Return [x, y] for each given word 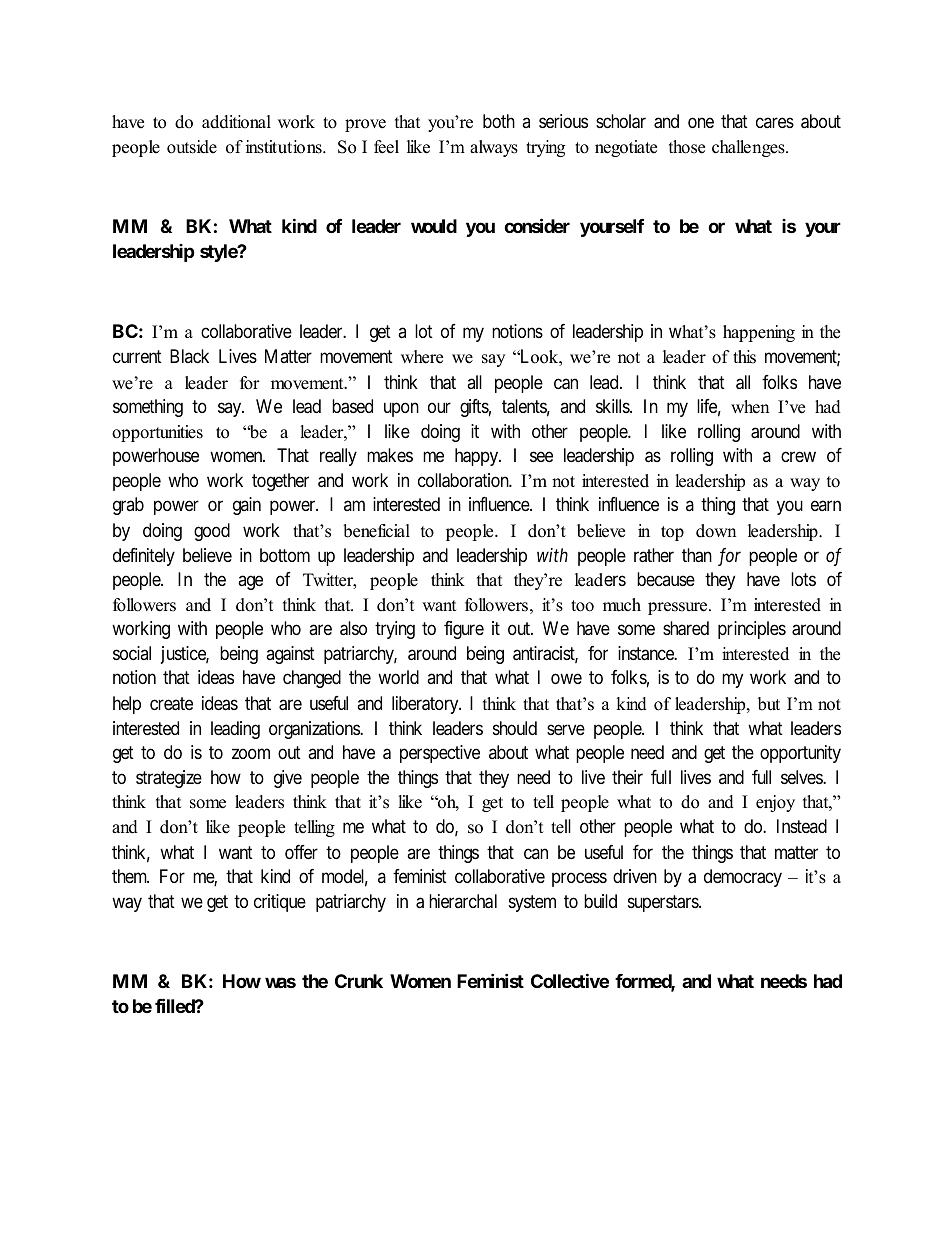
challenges [749, 148]
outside [192, 147]
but [769, 704]
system [532, 903]
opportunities [157, 433]
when [750, 407]
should [515, 728]
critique [280, 903]
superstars [664, 903]
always [494, 148]
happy [478, 457]
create [171, 704]
